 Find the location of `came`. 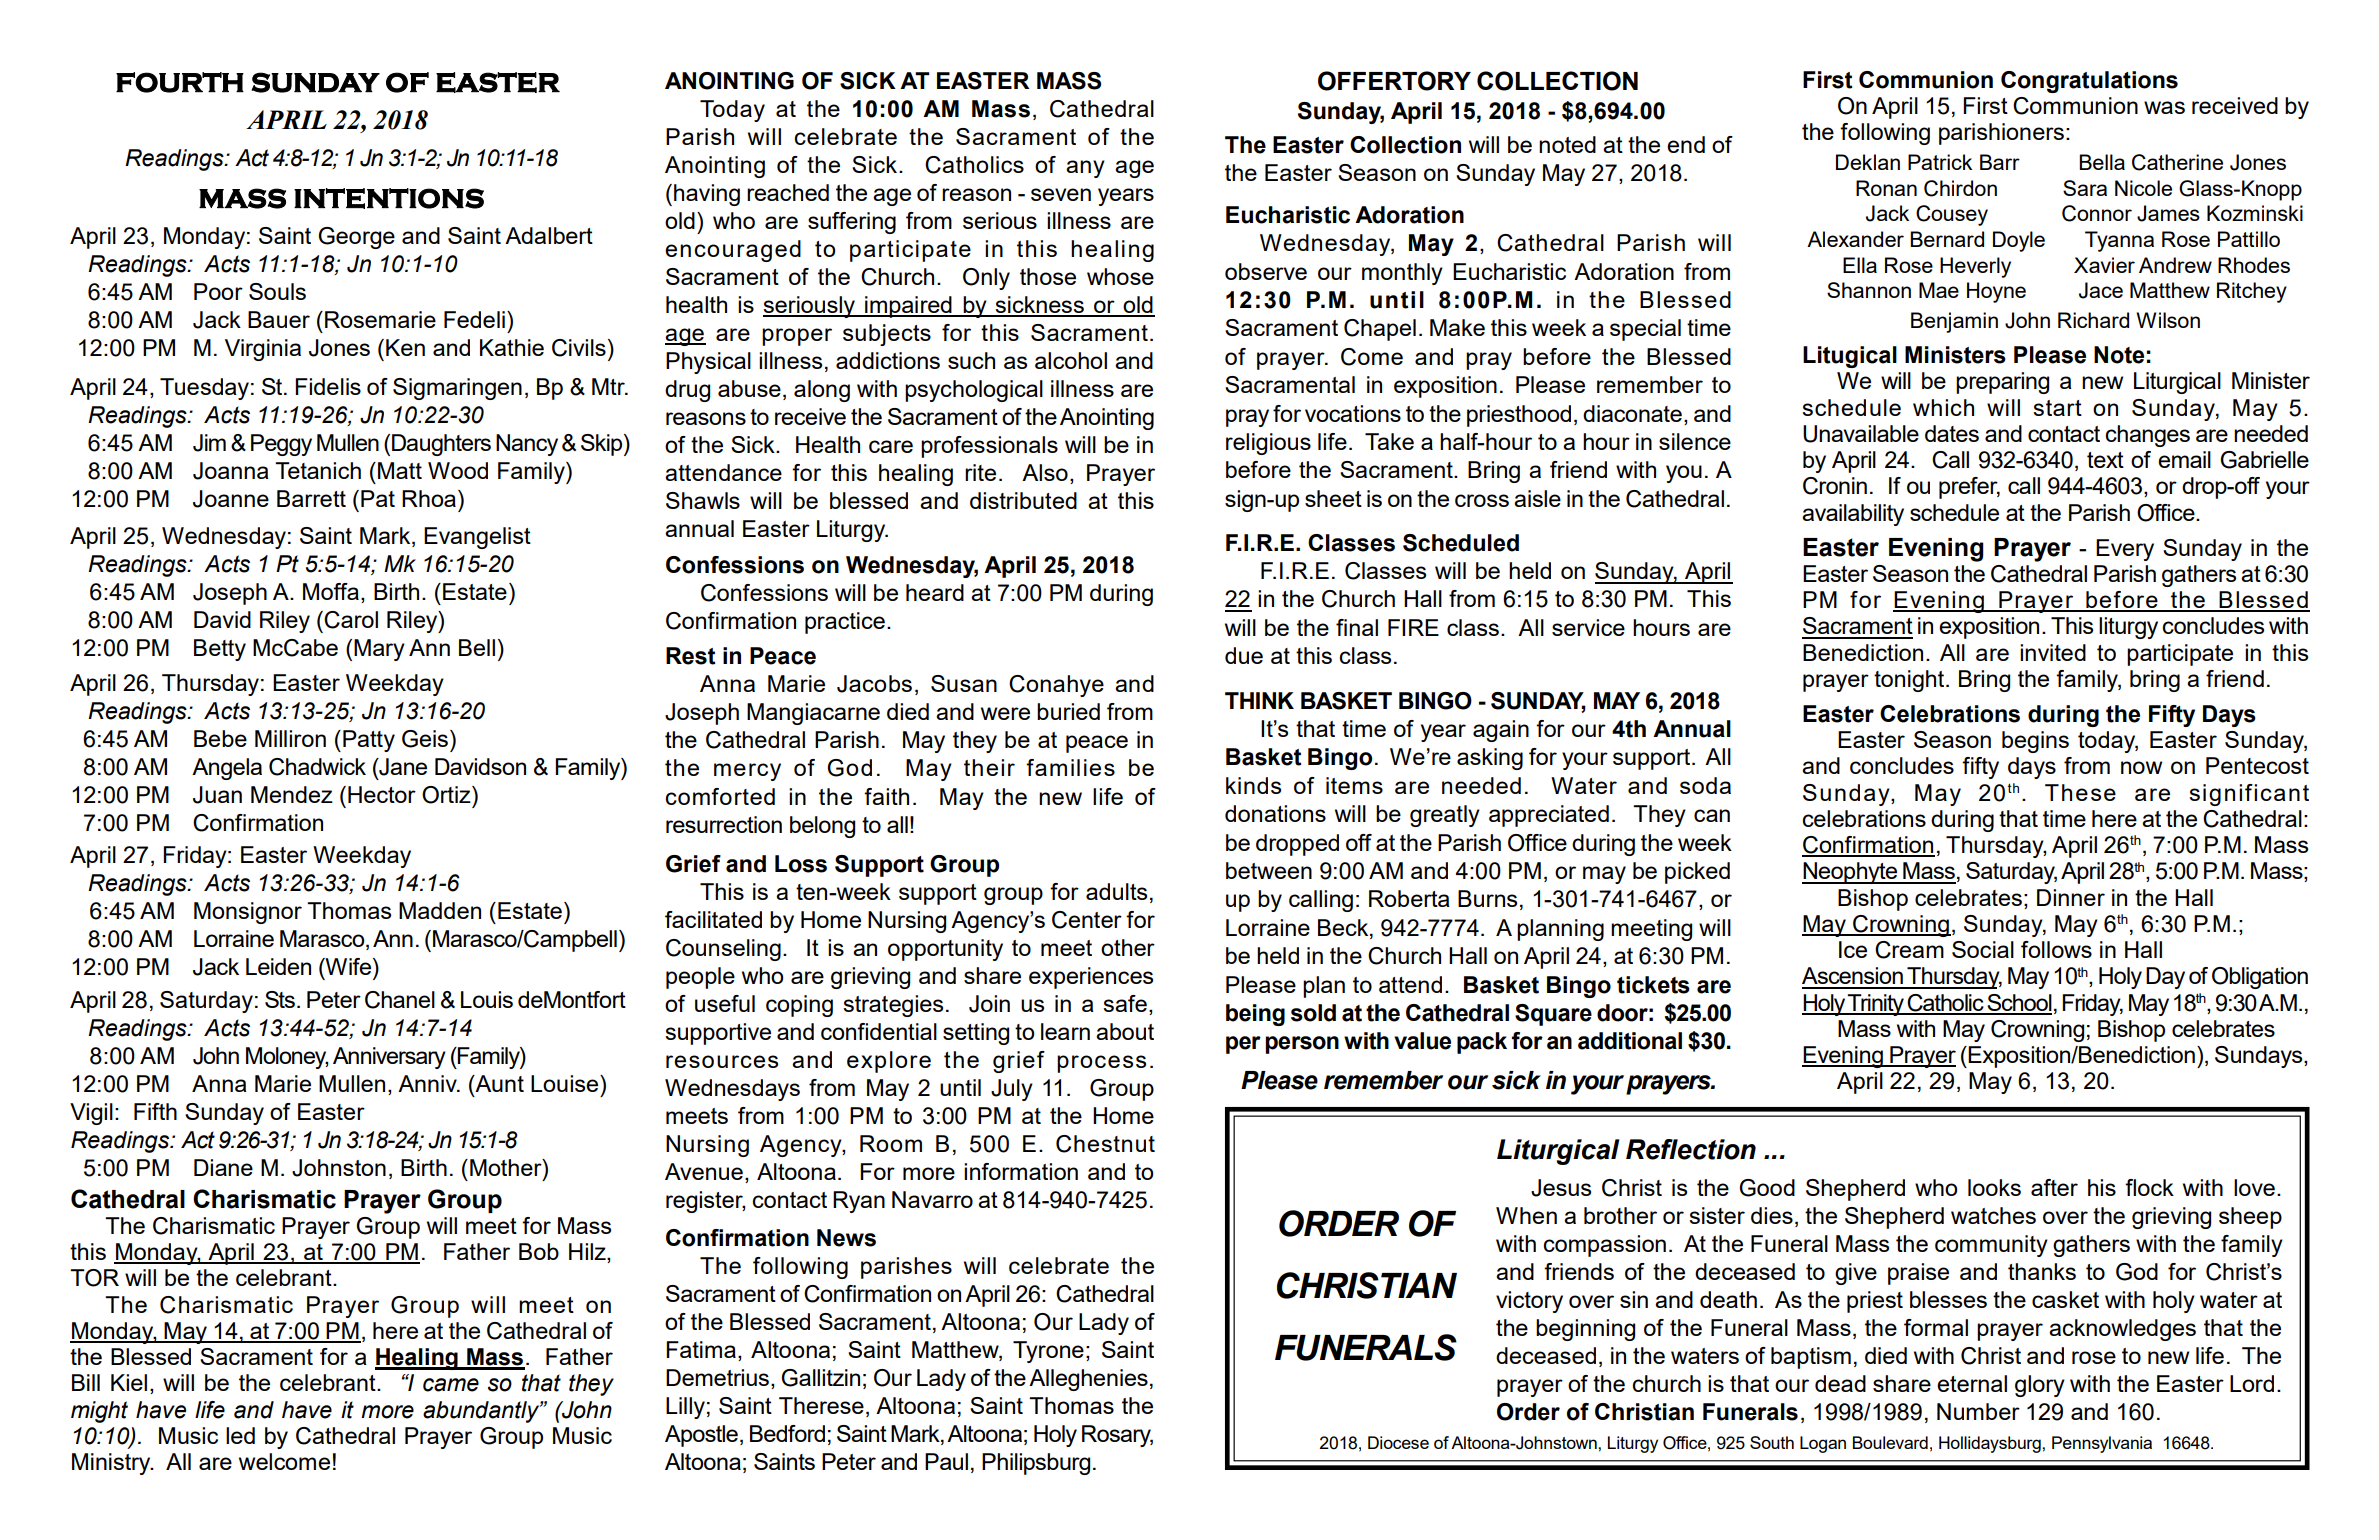

came is located at coordinates (451, 1385).
